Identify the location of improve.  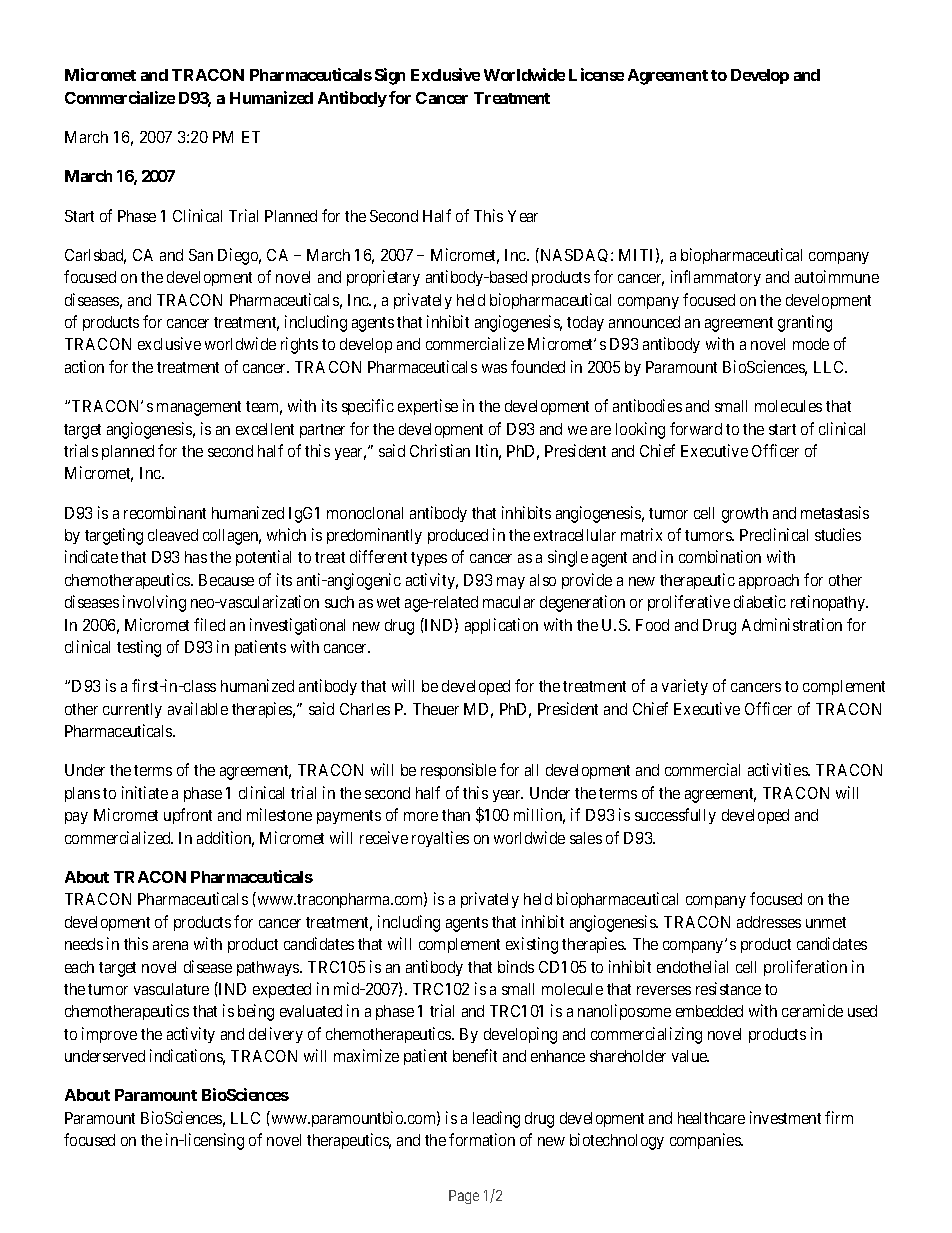
(109, 1035).
